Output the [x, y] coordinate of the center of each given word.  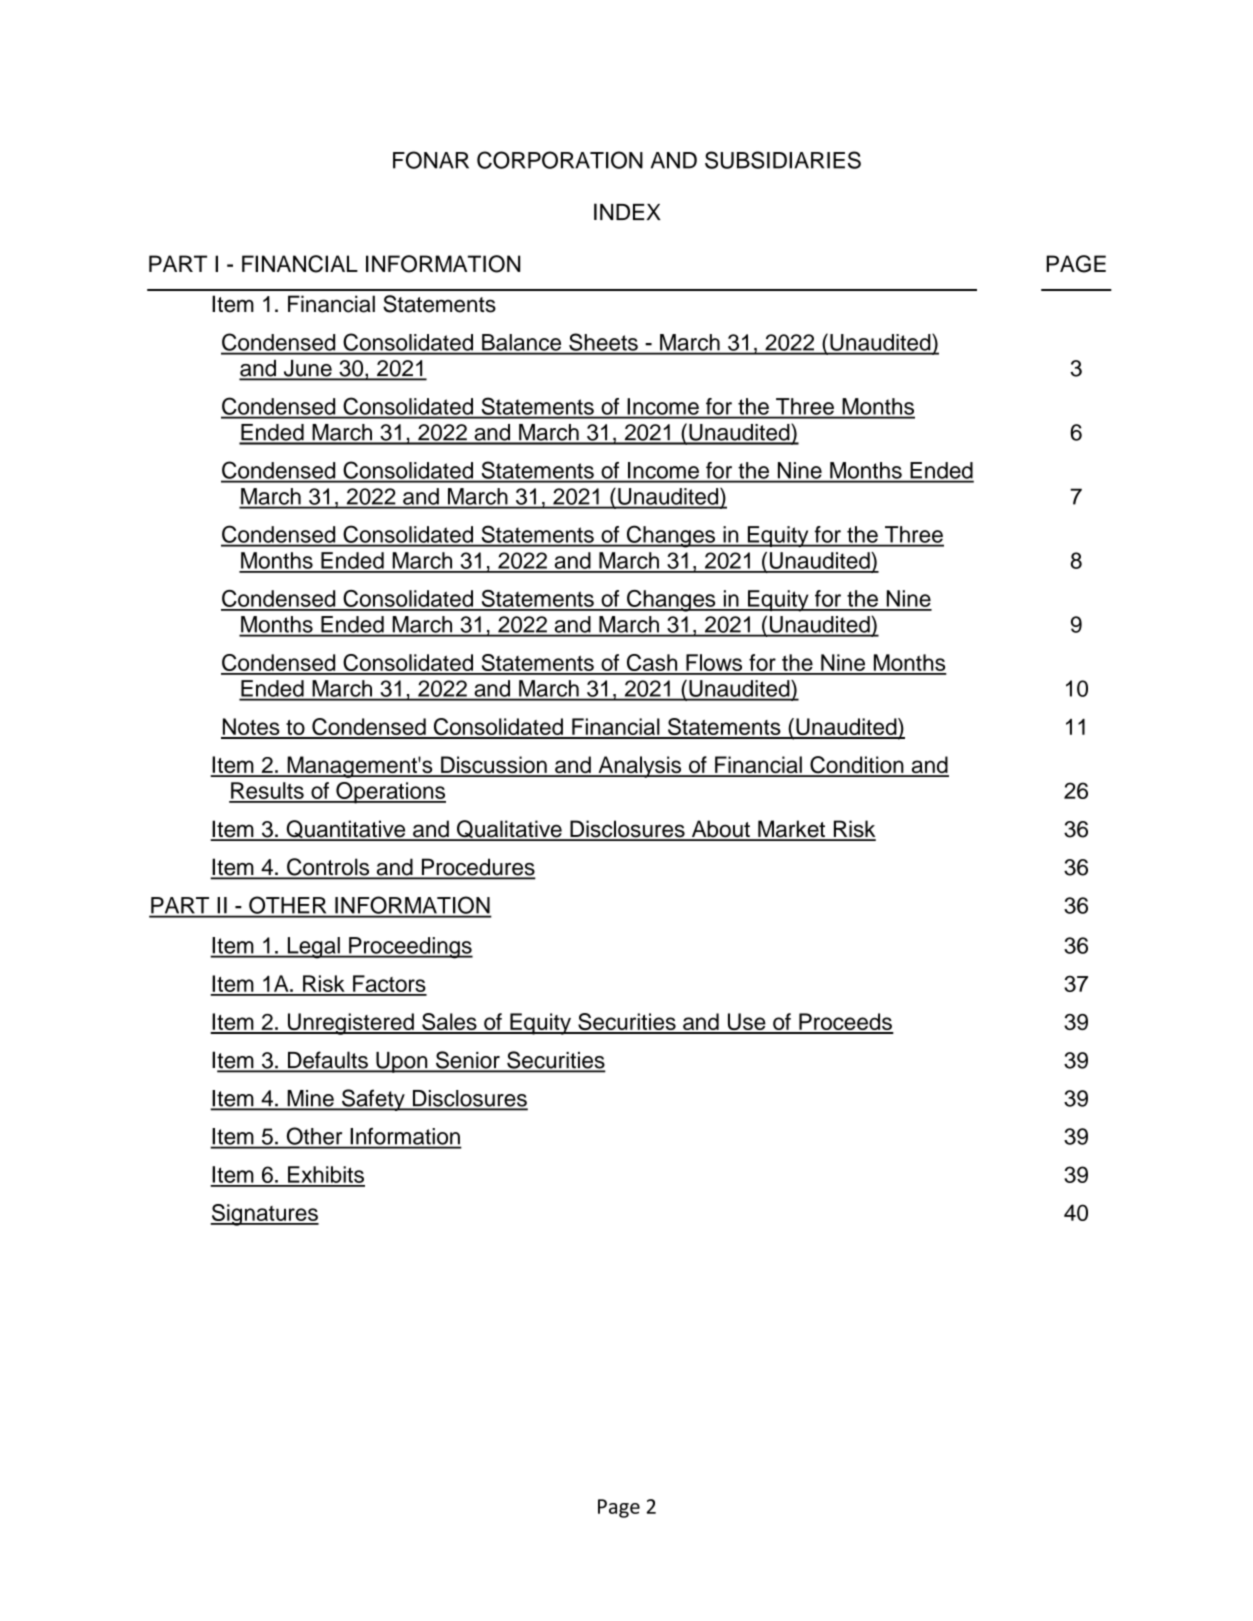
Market [791, 830]
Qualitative [509, 830]
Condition [857, 766]
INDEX [627, 211]
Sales [449, 1023]
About [720, 830]
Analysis [640, 767]
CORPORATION [560, 160]
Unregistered [350, 1024]
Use [746, 1023]
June [307, 369]
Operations [390, 793]
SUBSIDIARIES [783, 160]
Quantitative [346, 830]
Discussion [494, 766]
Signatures [264, 1215]
